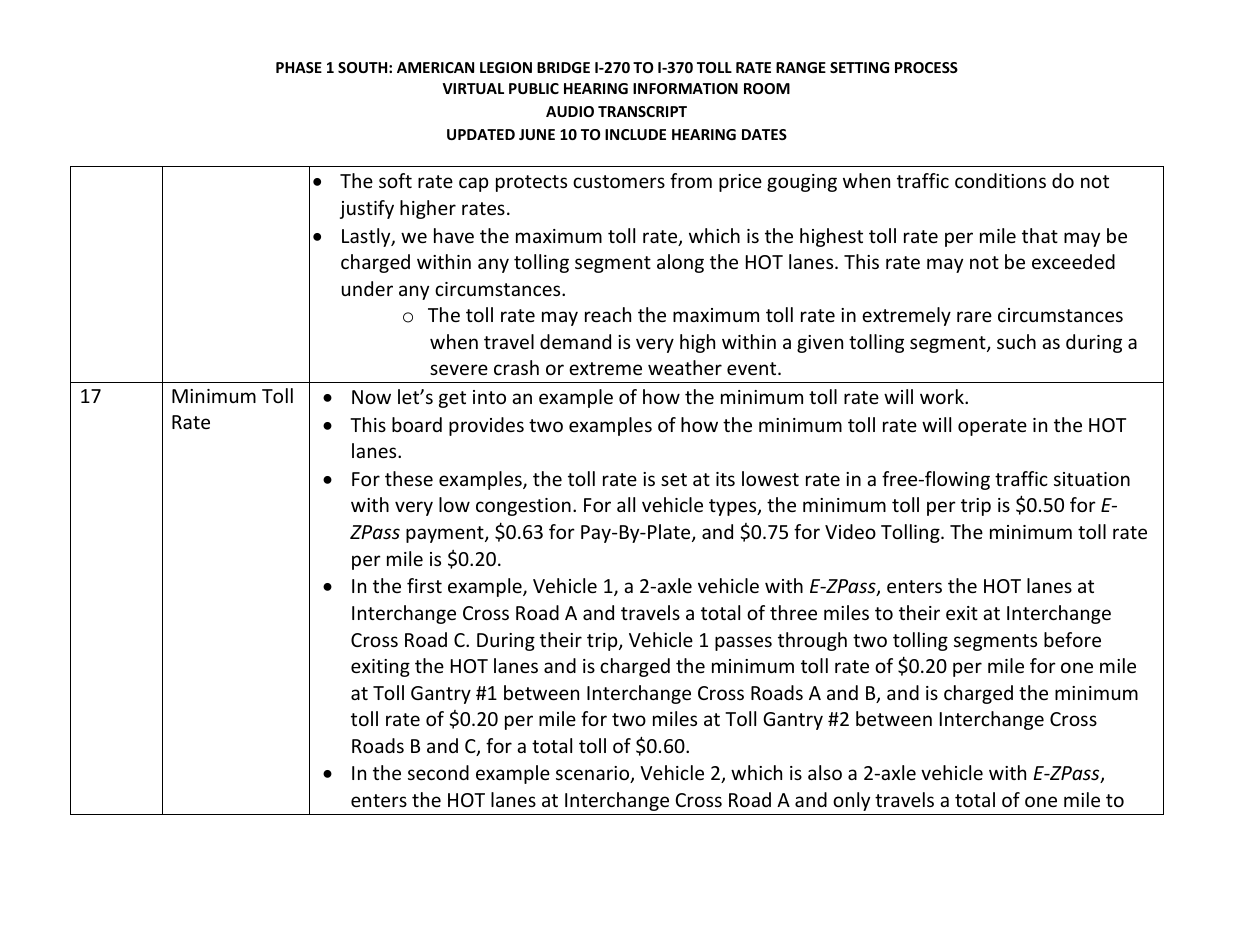 This screenshot has height=952, width=1233. What do you see at coordinates (943, 396) in the screenshot?
I see `work` at bounding box center [943, 396].
